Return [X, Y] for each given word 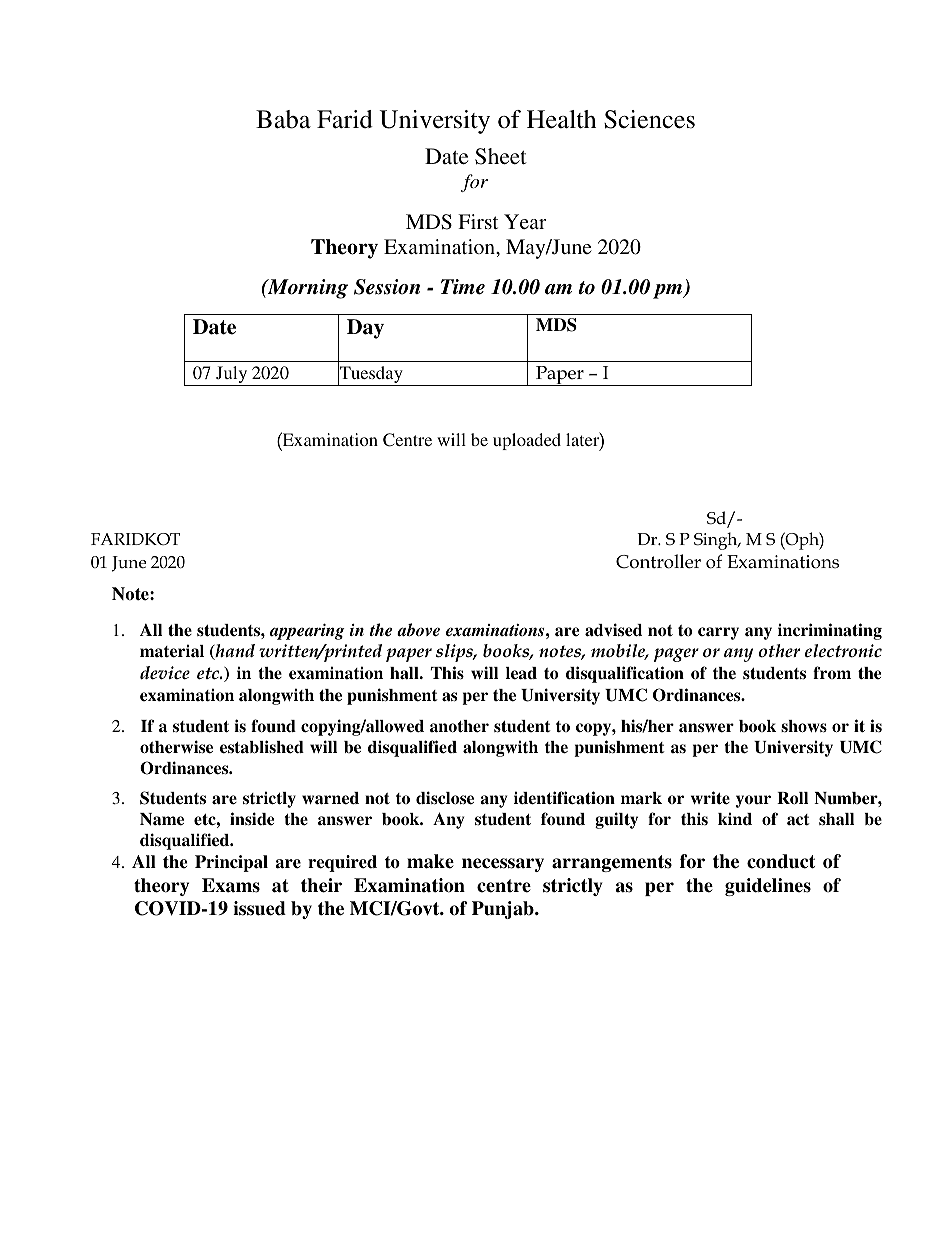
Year [525, 221]
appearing [307, 632]
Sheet [501, 156]
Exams [231, 885]
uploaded [527, 441]
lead [521, 673]
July [232, 376]
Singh [717, 541]
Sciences [649, 119]
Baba [283, 119]
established [262, 747]
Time [463, 287]
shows [804, 726]
